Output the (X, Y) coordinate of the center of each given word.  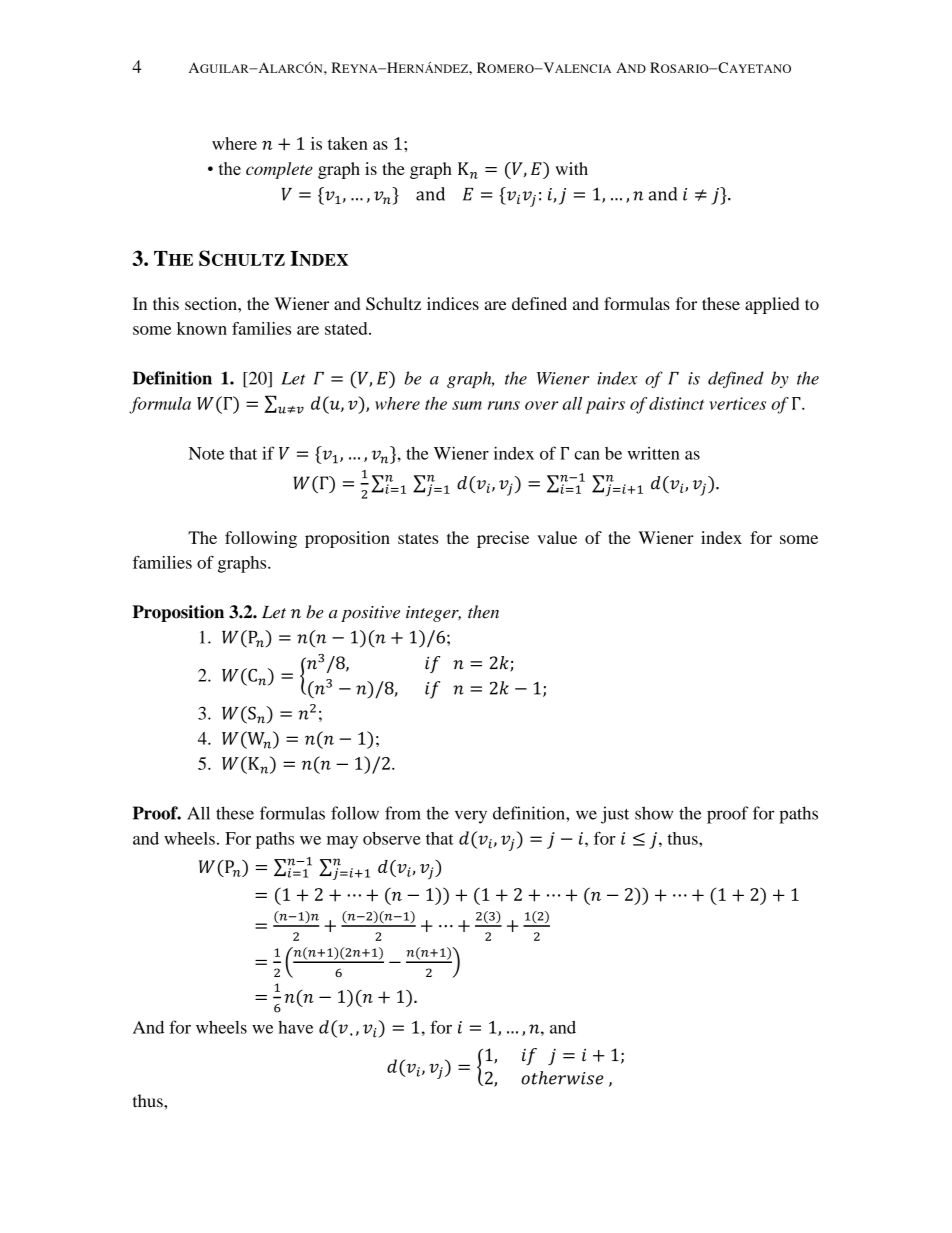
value (557, 537)
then (483, 612)
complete (279, 170)
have (295, 1027)
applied (772, 305)
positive (370, 614)
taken (348, 143)
